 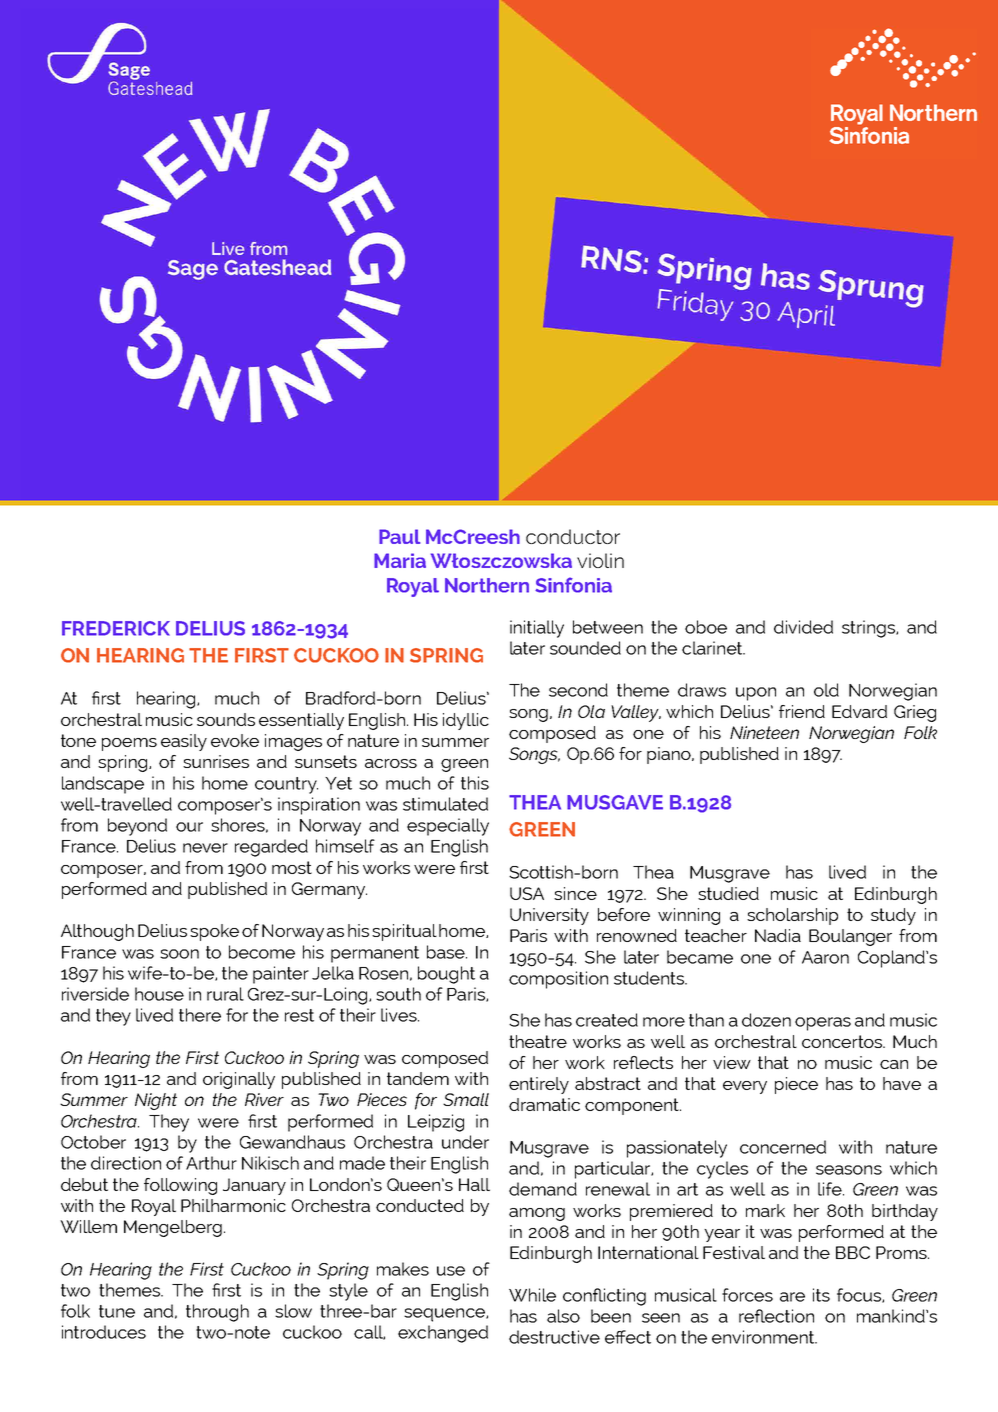 I want to click on Nineteen, so click(x=764, y=732).
